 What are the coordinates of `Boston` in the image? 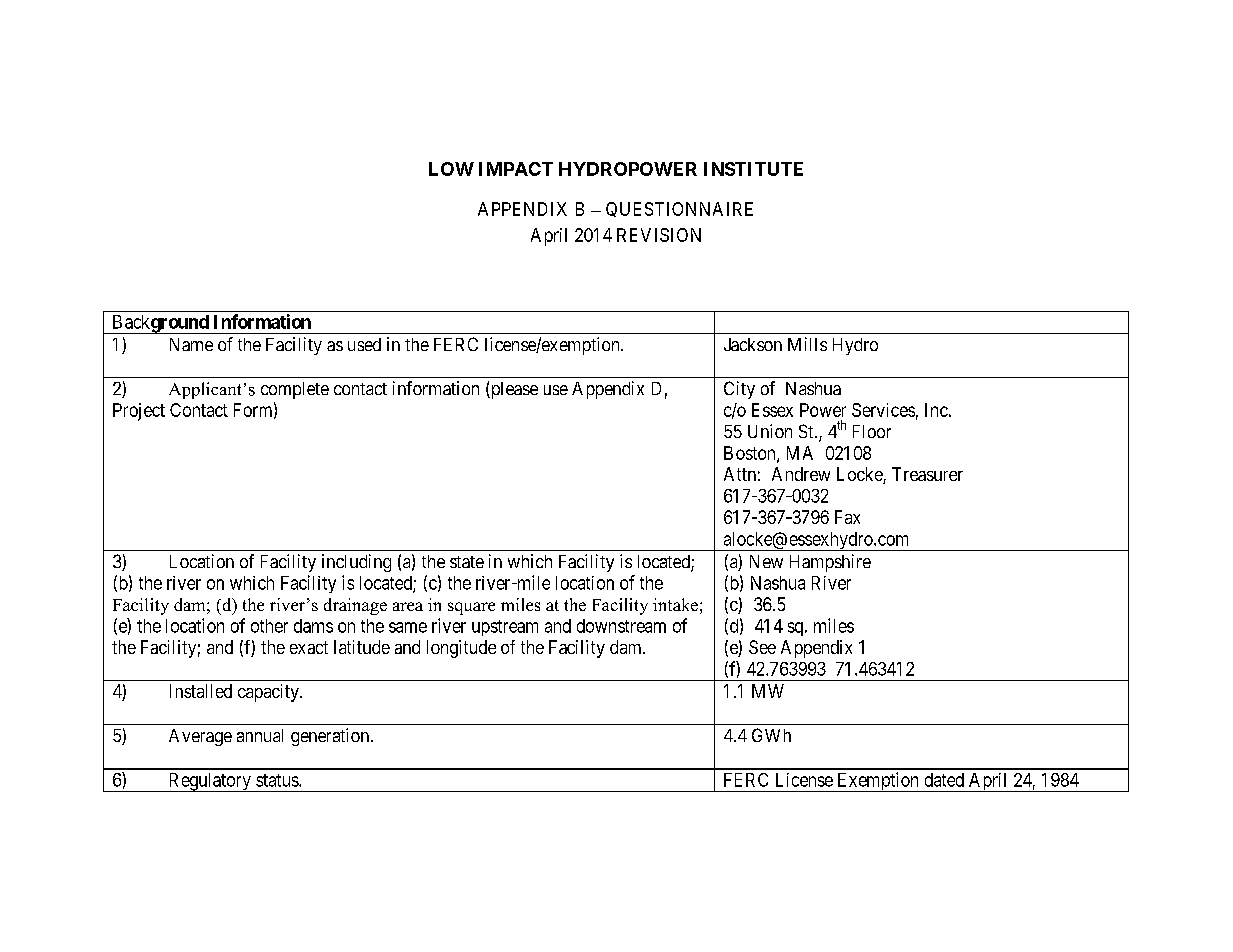 It's located at (751, 454).
